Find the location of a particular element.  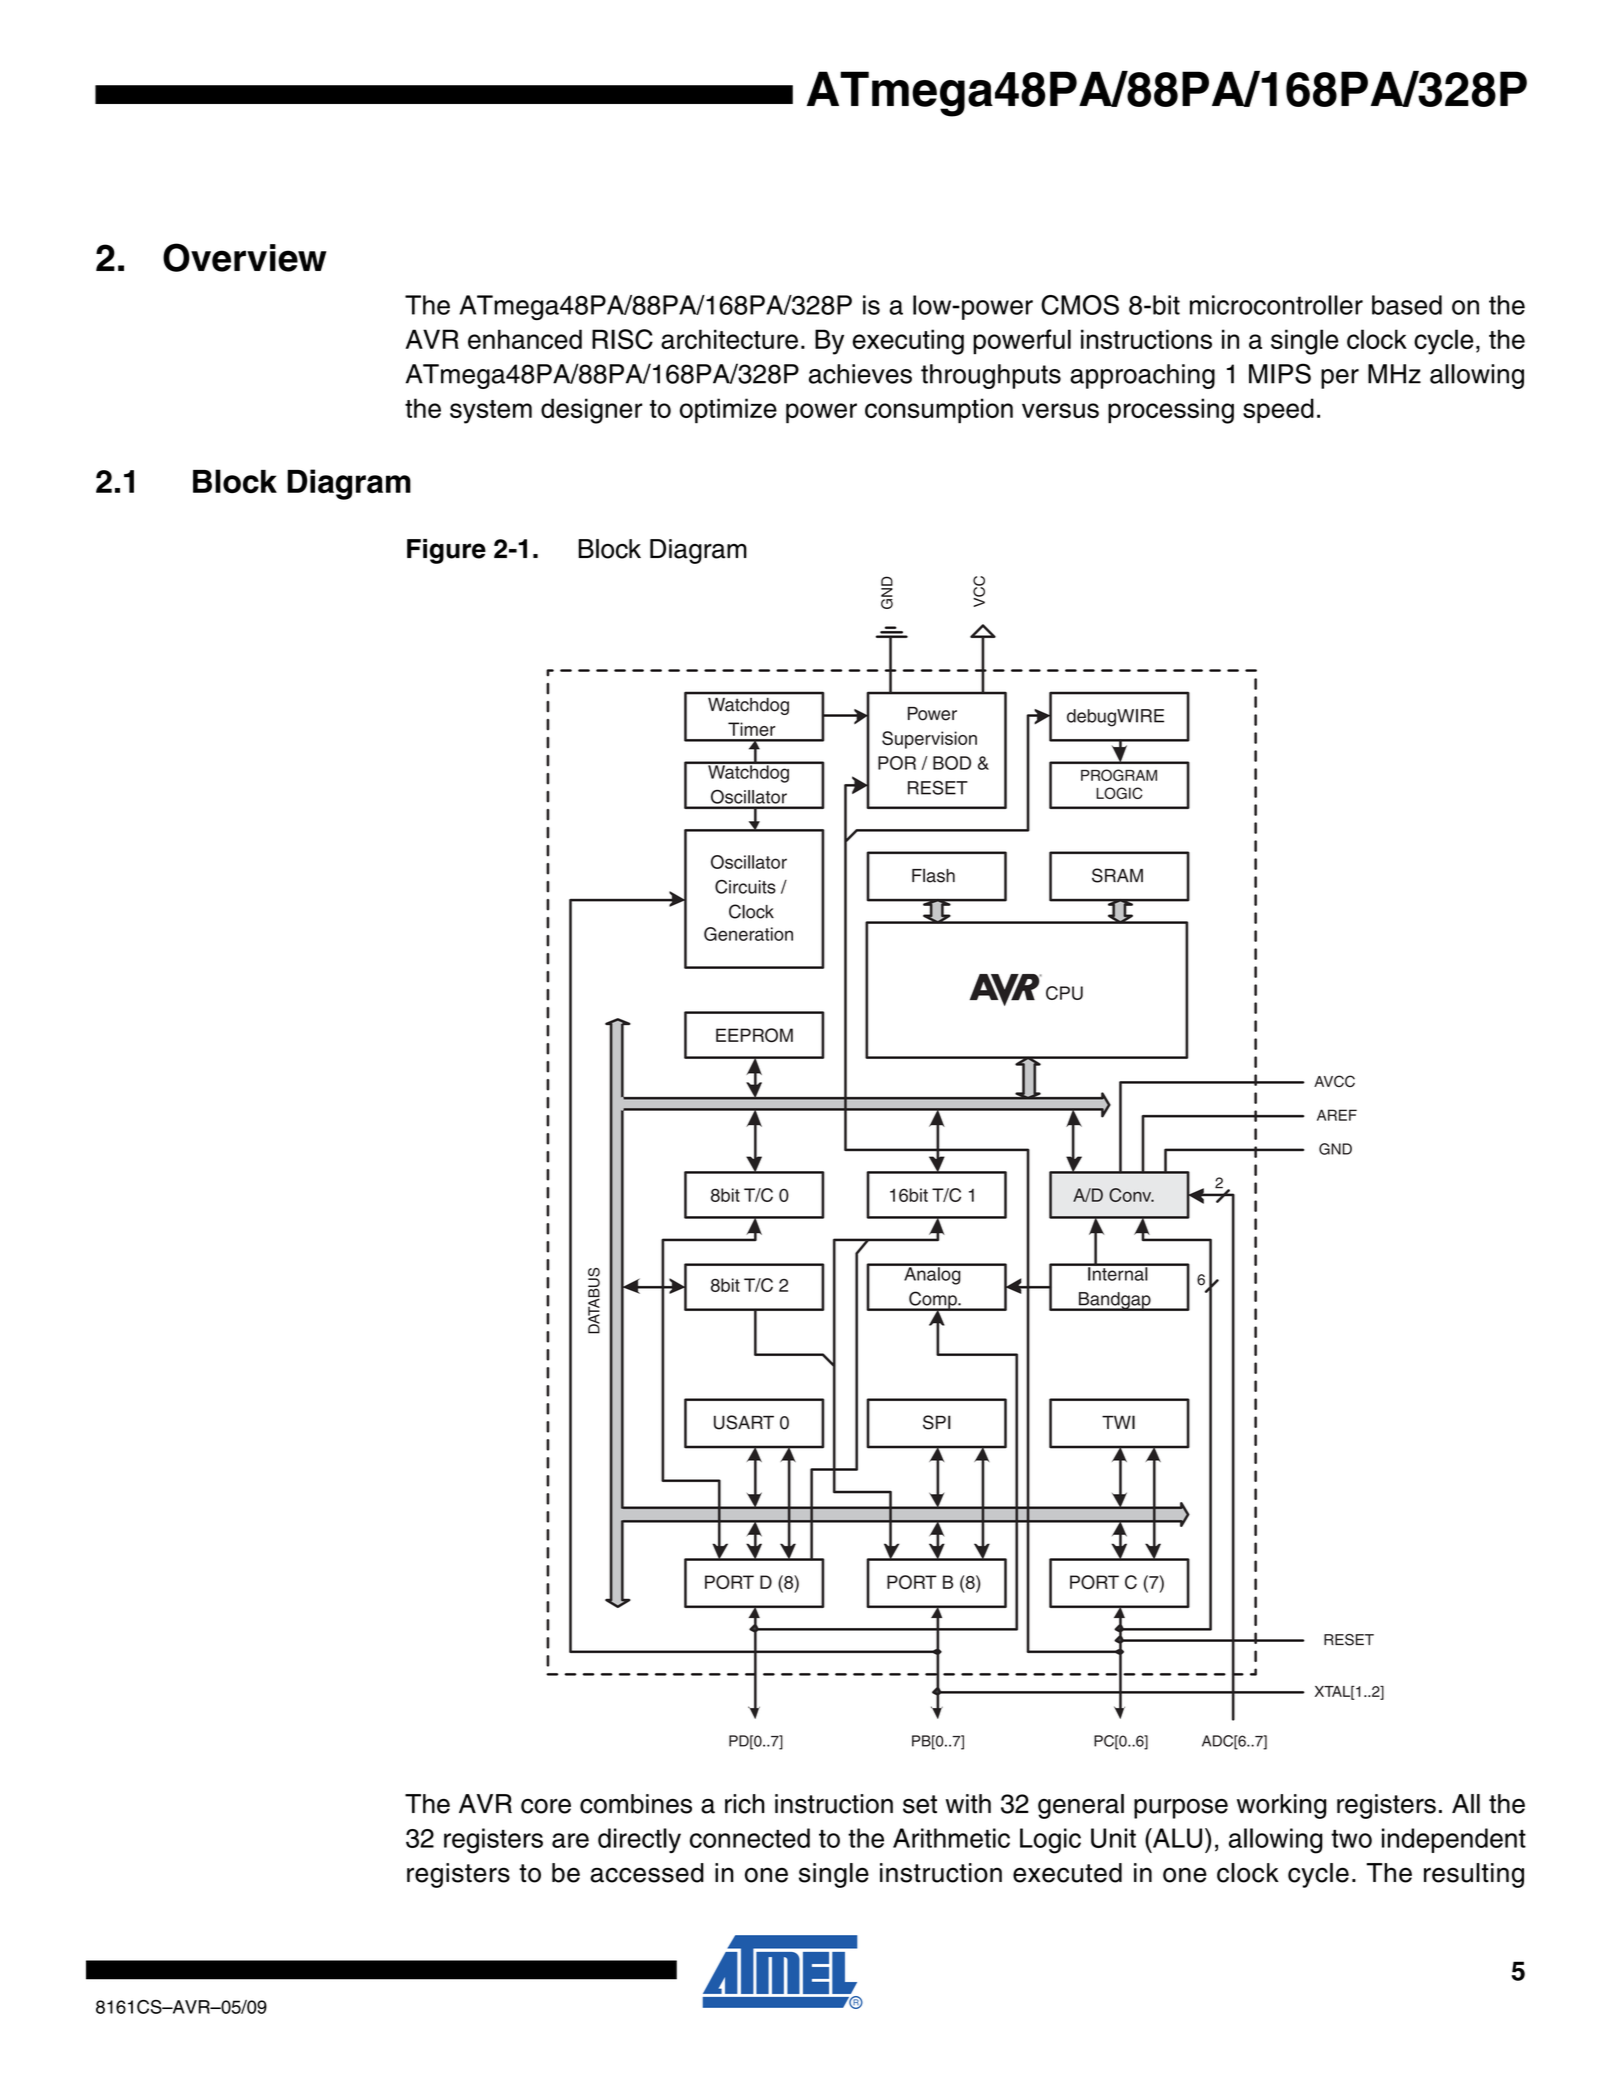

Bandgap is located at coordinates (1114, 1301).
